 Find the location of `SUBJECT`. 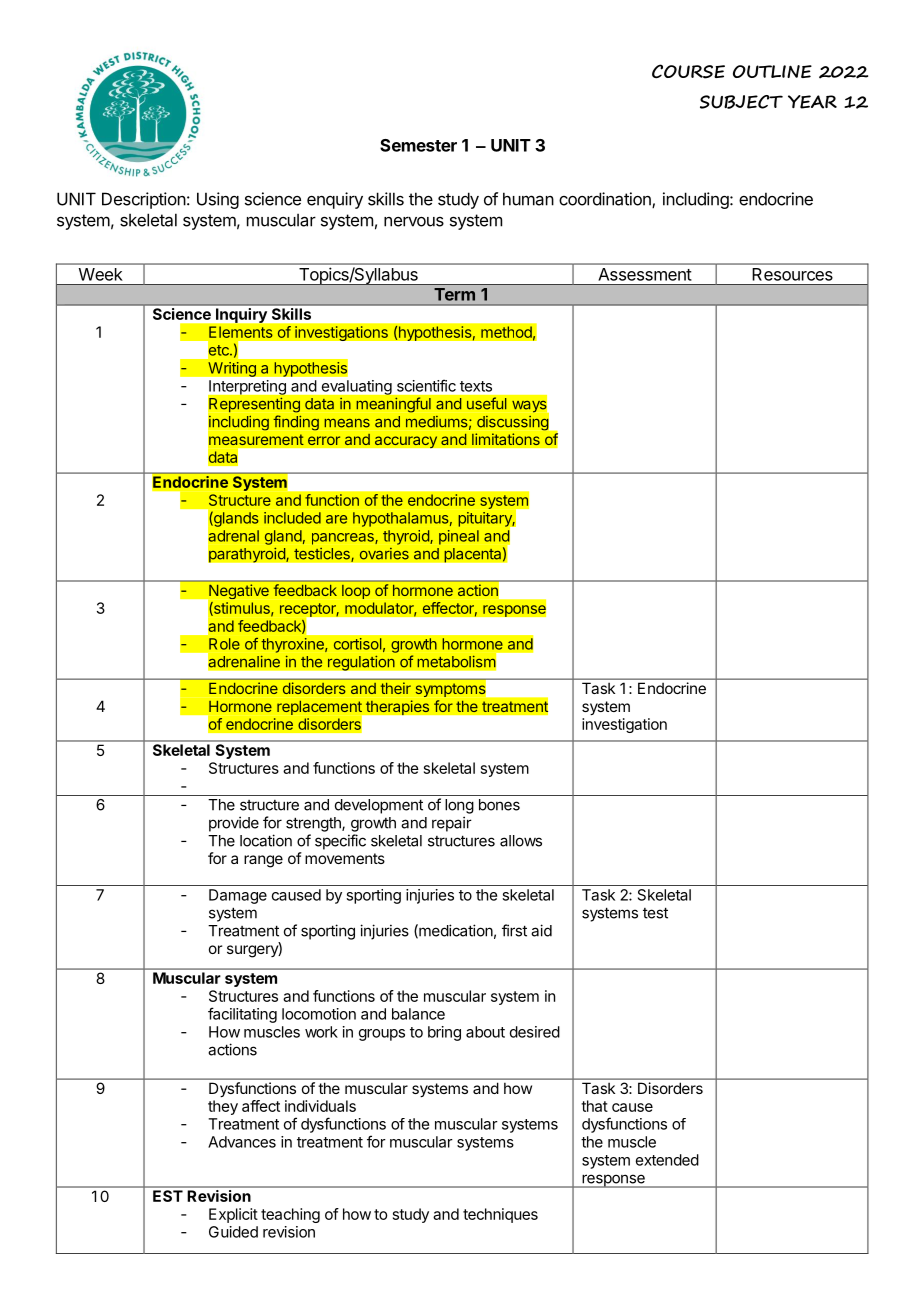

SUBJECT is located at coordinates (741, 102).
